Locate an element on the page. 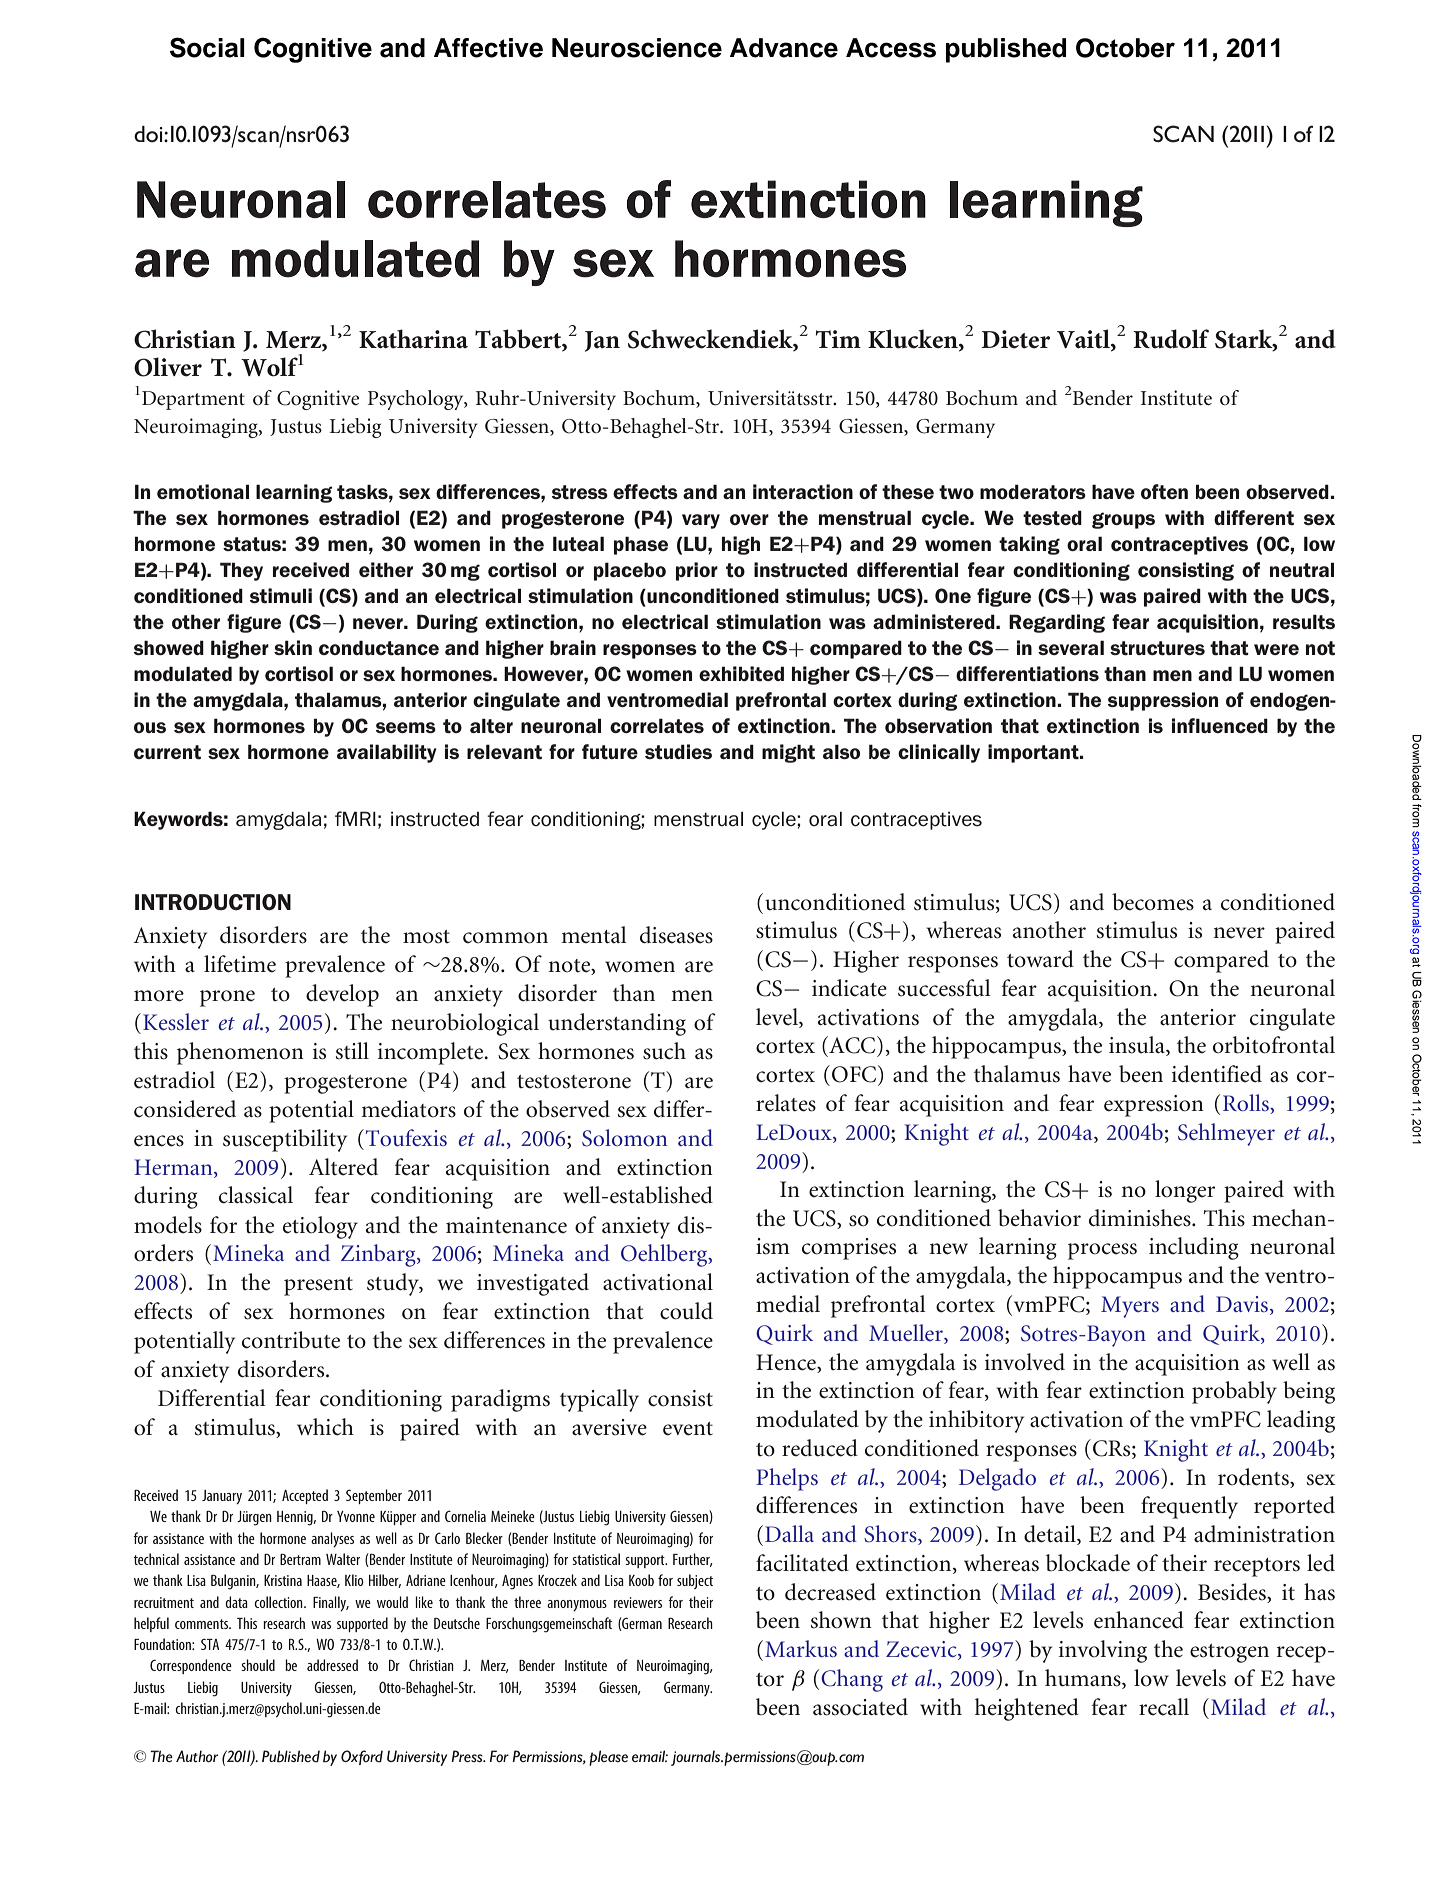 This image has height=1878, width=1454. longer is located at coordinates (1185, 1191).
